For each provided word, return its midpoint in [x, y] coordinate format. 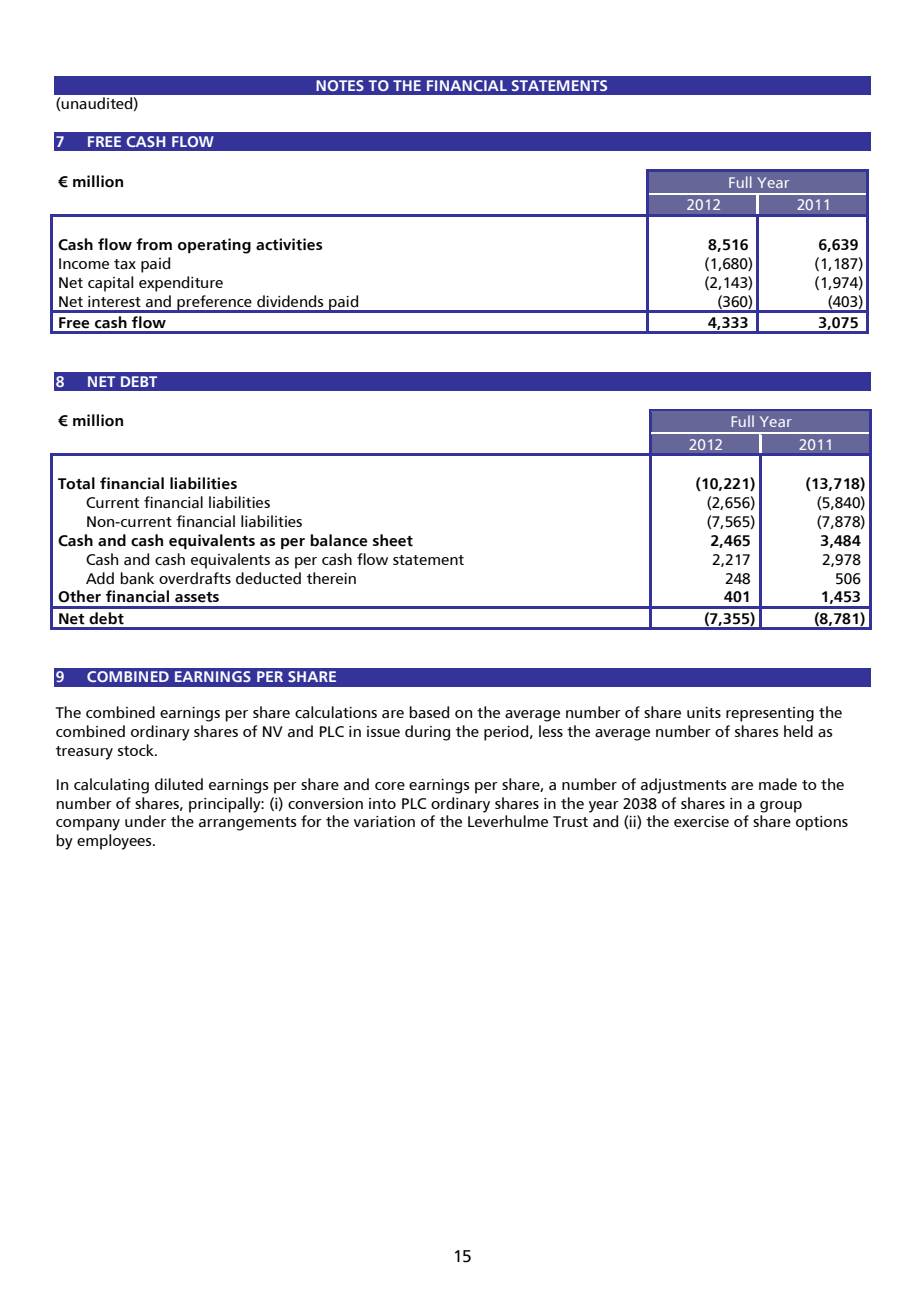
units [704, 712]
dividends [290, 301]
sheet [393, 540]
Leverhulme [508, 821]
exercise [701, 821]
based [429, 712]
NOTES [340, 85]
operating [214, 246]
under [145, 821]
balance [339, 540]
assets [197, 597]
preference [214, 303]
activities [289, 244]
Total [76, 483]
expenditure [181, 284]
